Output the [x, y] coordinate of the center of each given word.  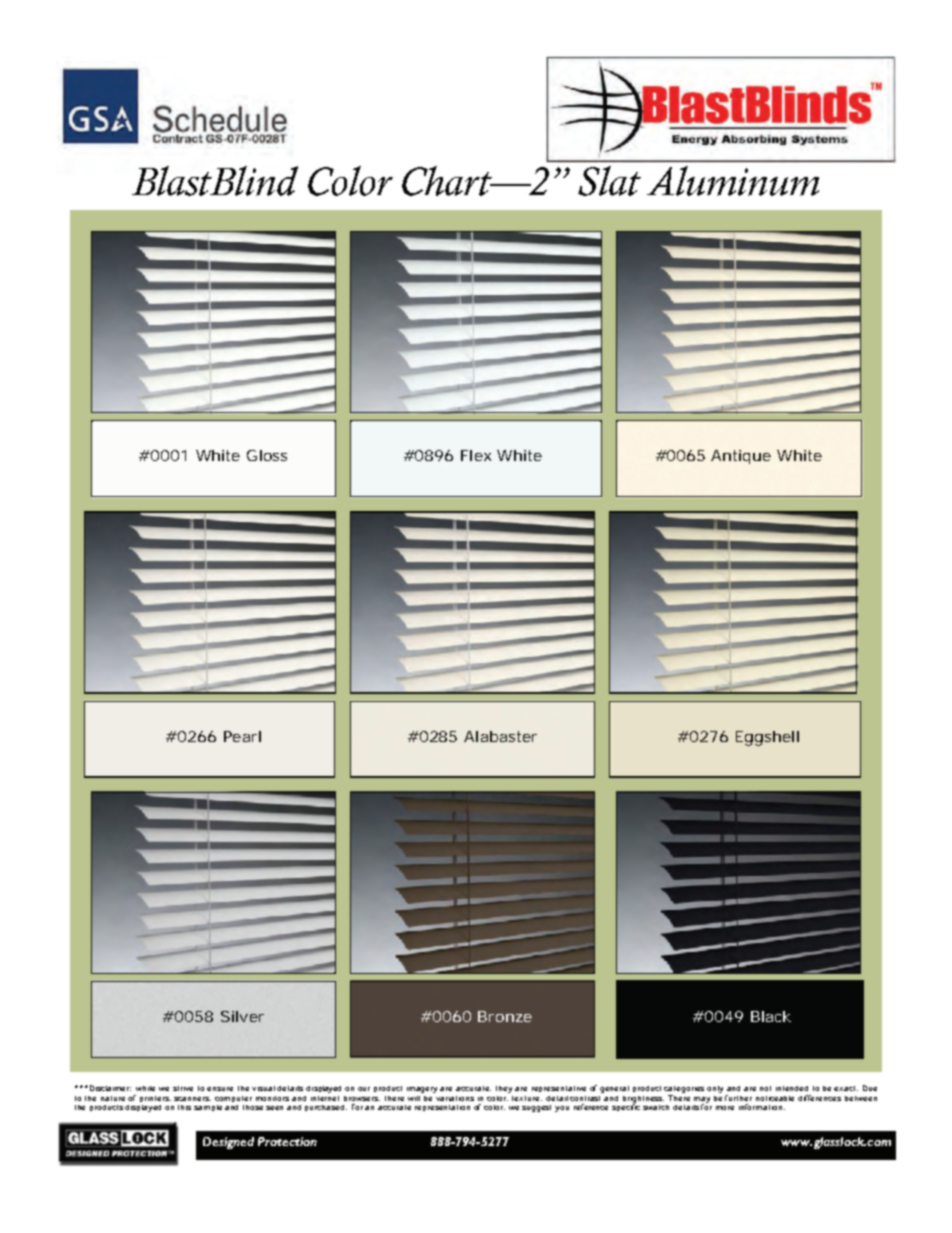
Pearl [242, 736]
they [504, 1089]
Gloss [267, 455]
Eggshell [767, 738]
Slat [609, 181]
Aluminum [733, 181]
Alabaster [500, 736]
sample [208, 1108]
